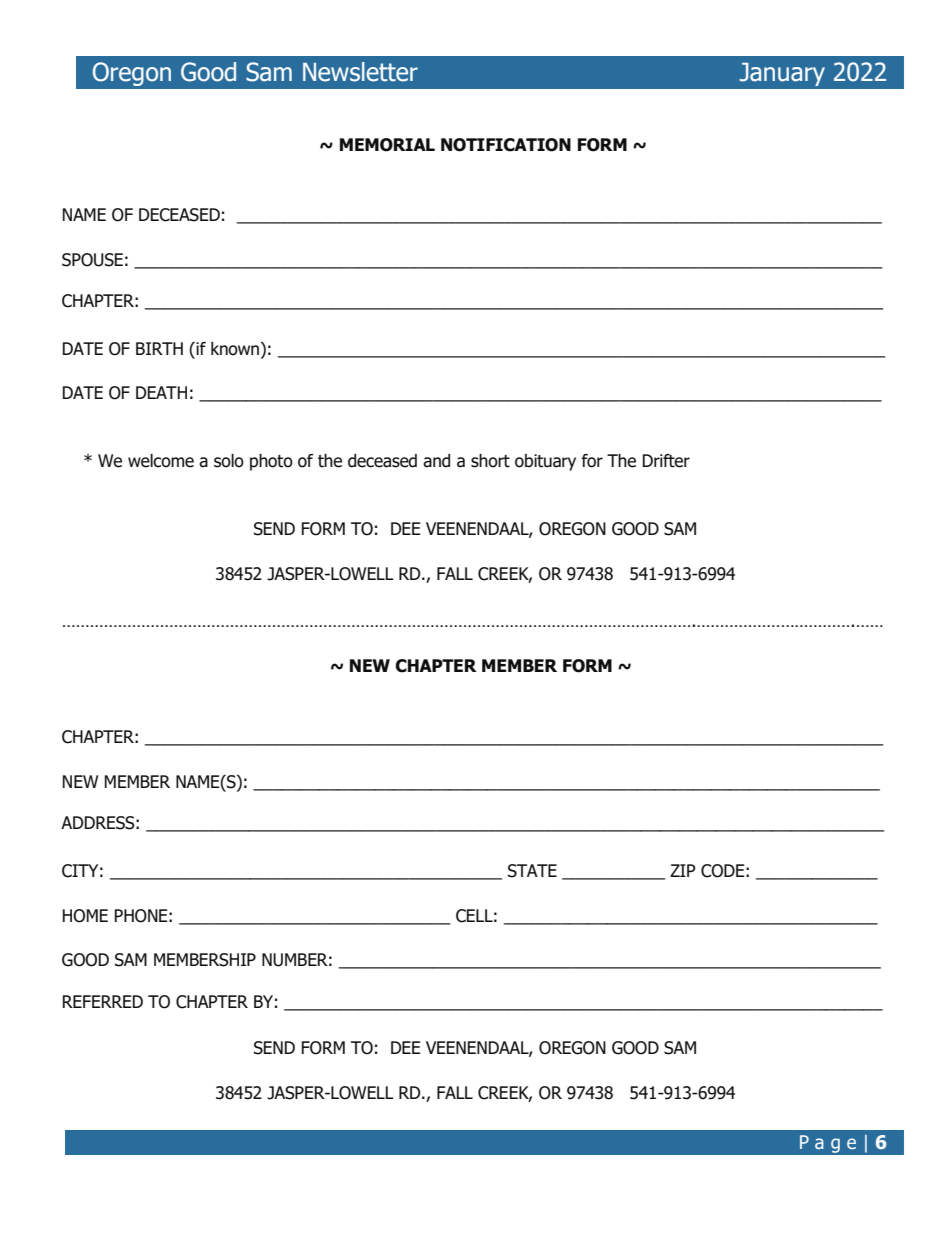 This screenshot has height=1233, width=952. I want to click on obituary, so click(545, 462).
